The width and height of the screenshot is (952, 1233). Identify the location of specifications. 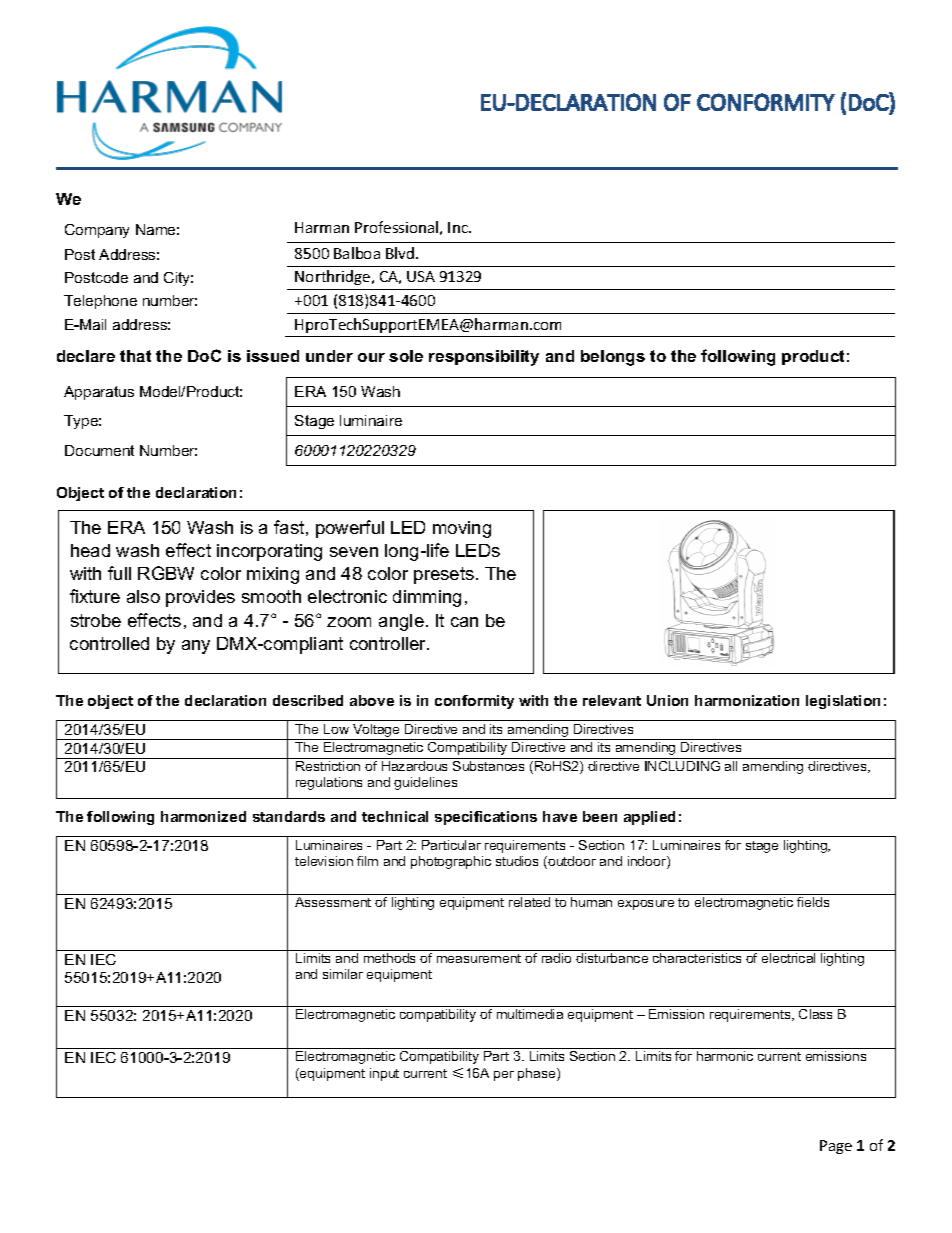
(486, 818).
